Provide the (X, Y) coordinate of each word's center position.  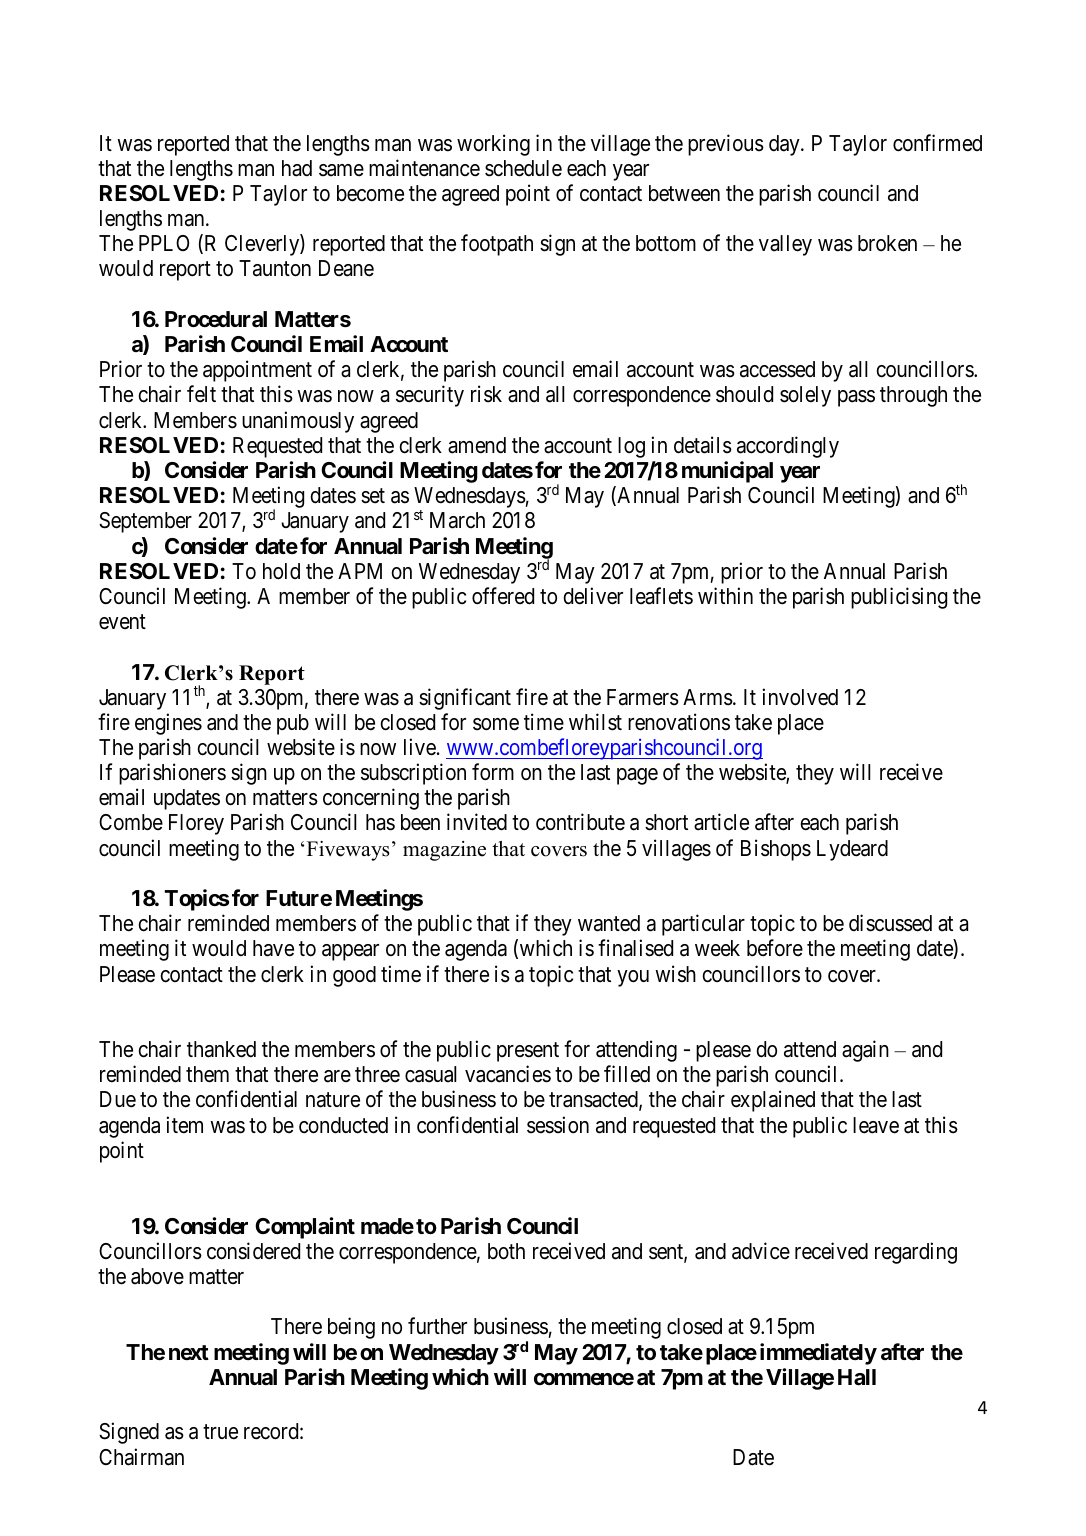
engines (168, 724)
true (220, 1432)
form (493, 772)
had (297, 168)
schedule (523, 168)
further (437, 1326)
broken (887, 243)
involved (800, 697)
